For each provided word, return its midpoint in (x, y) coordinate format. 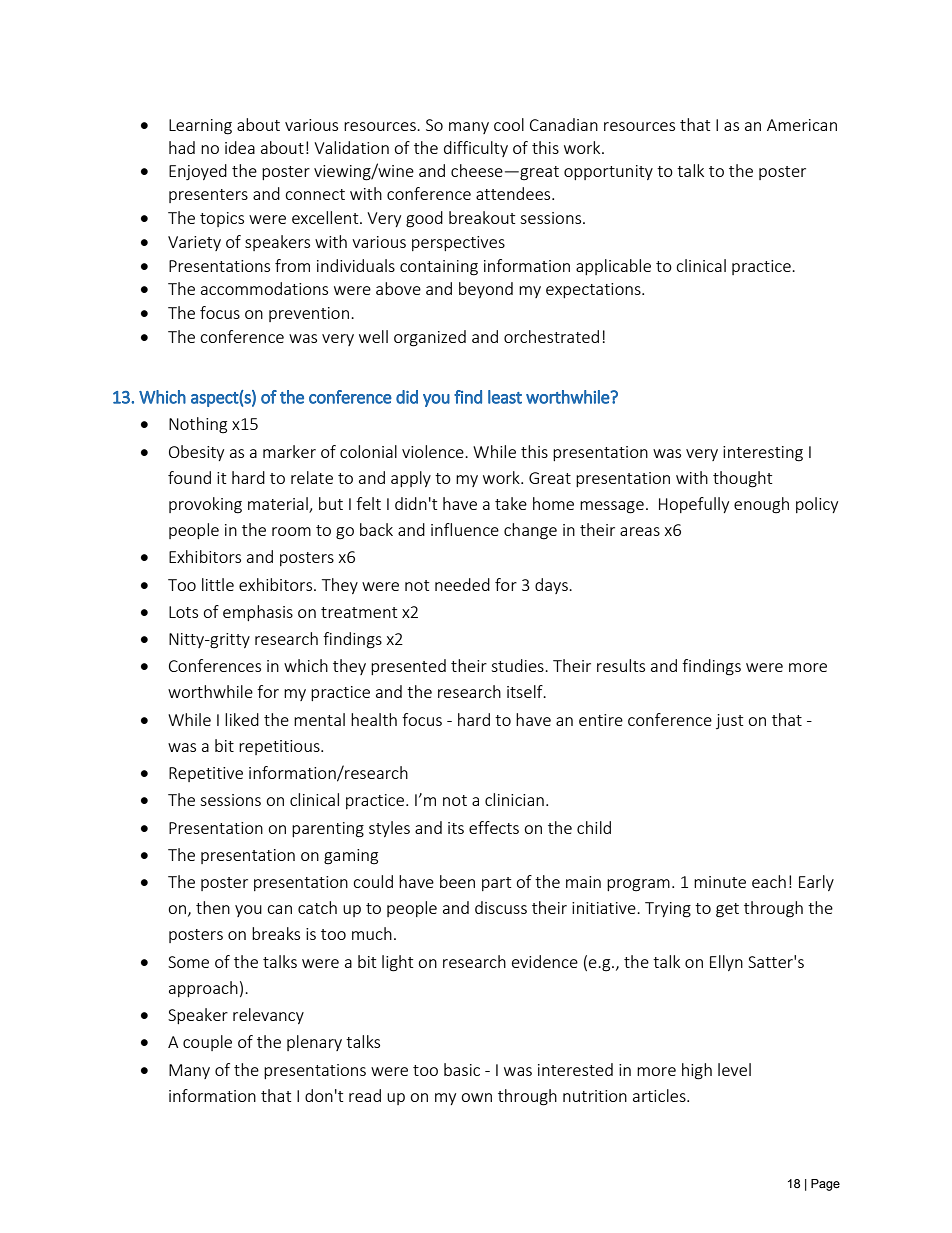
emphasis (258, 613)
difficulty (476, 149)
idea (240, 147)
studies (518, 665)
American (802, 125)
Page (825, 1185)
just (729, 721)
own (476, 1097)
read (365, 1095)
